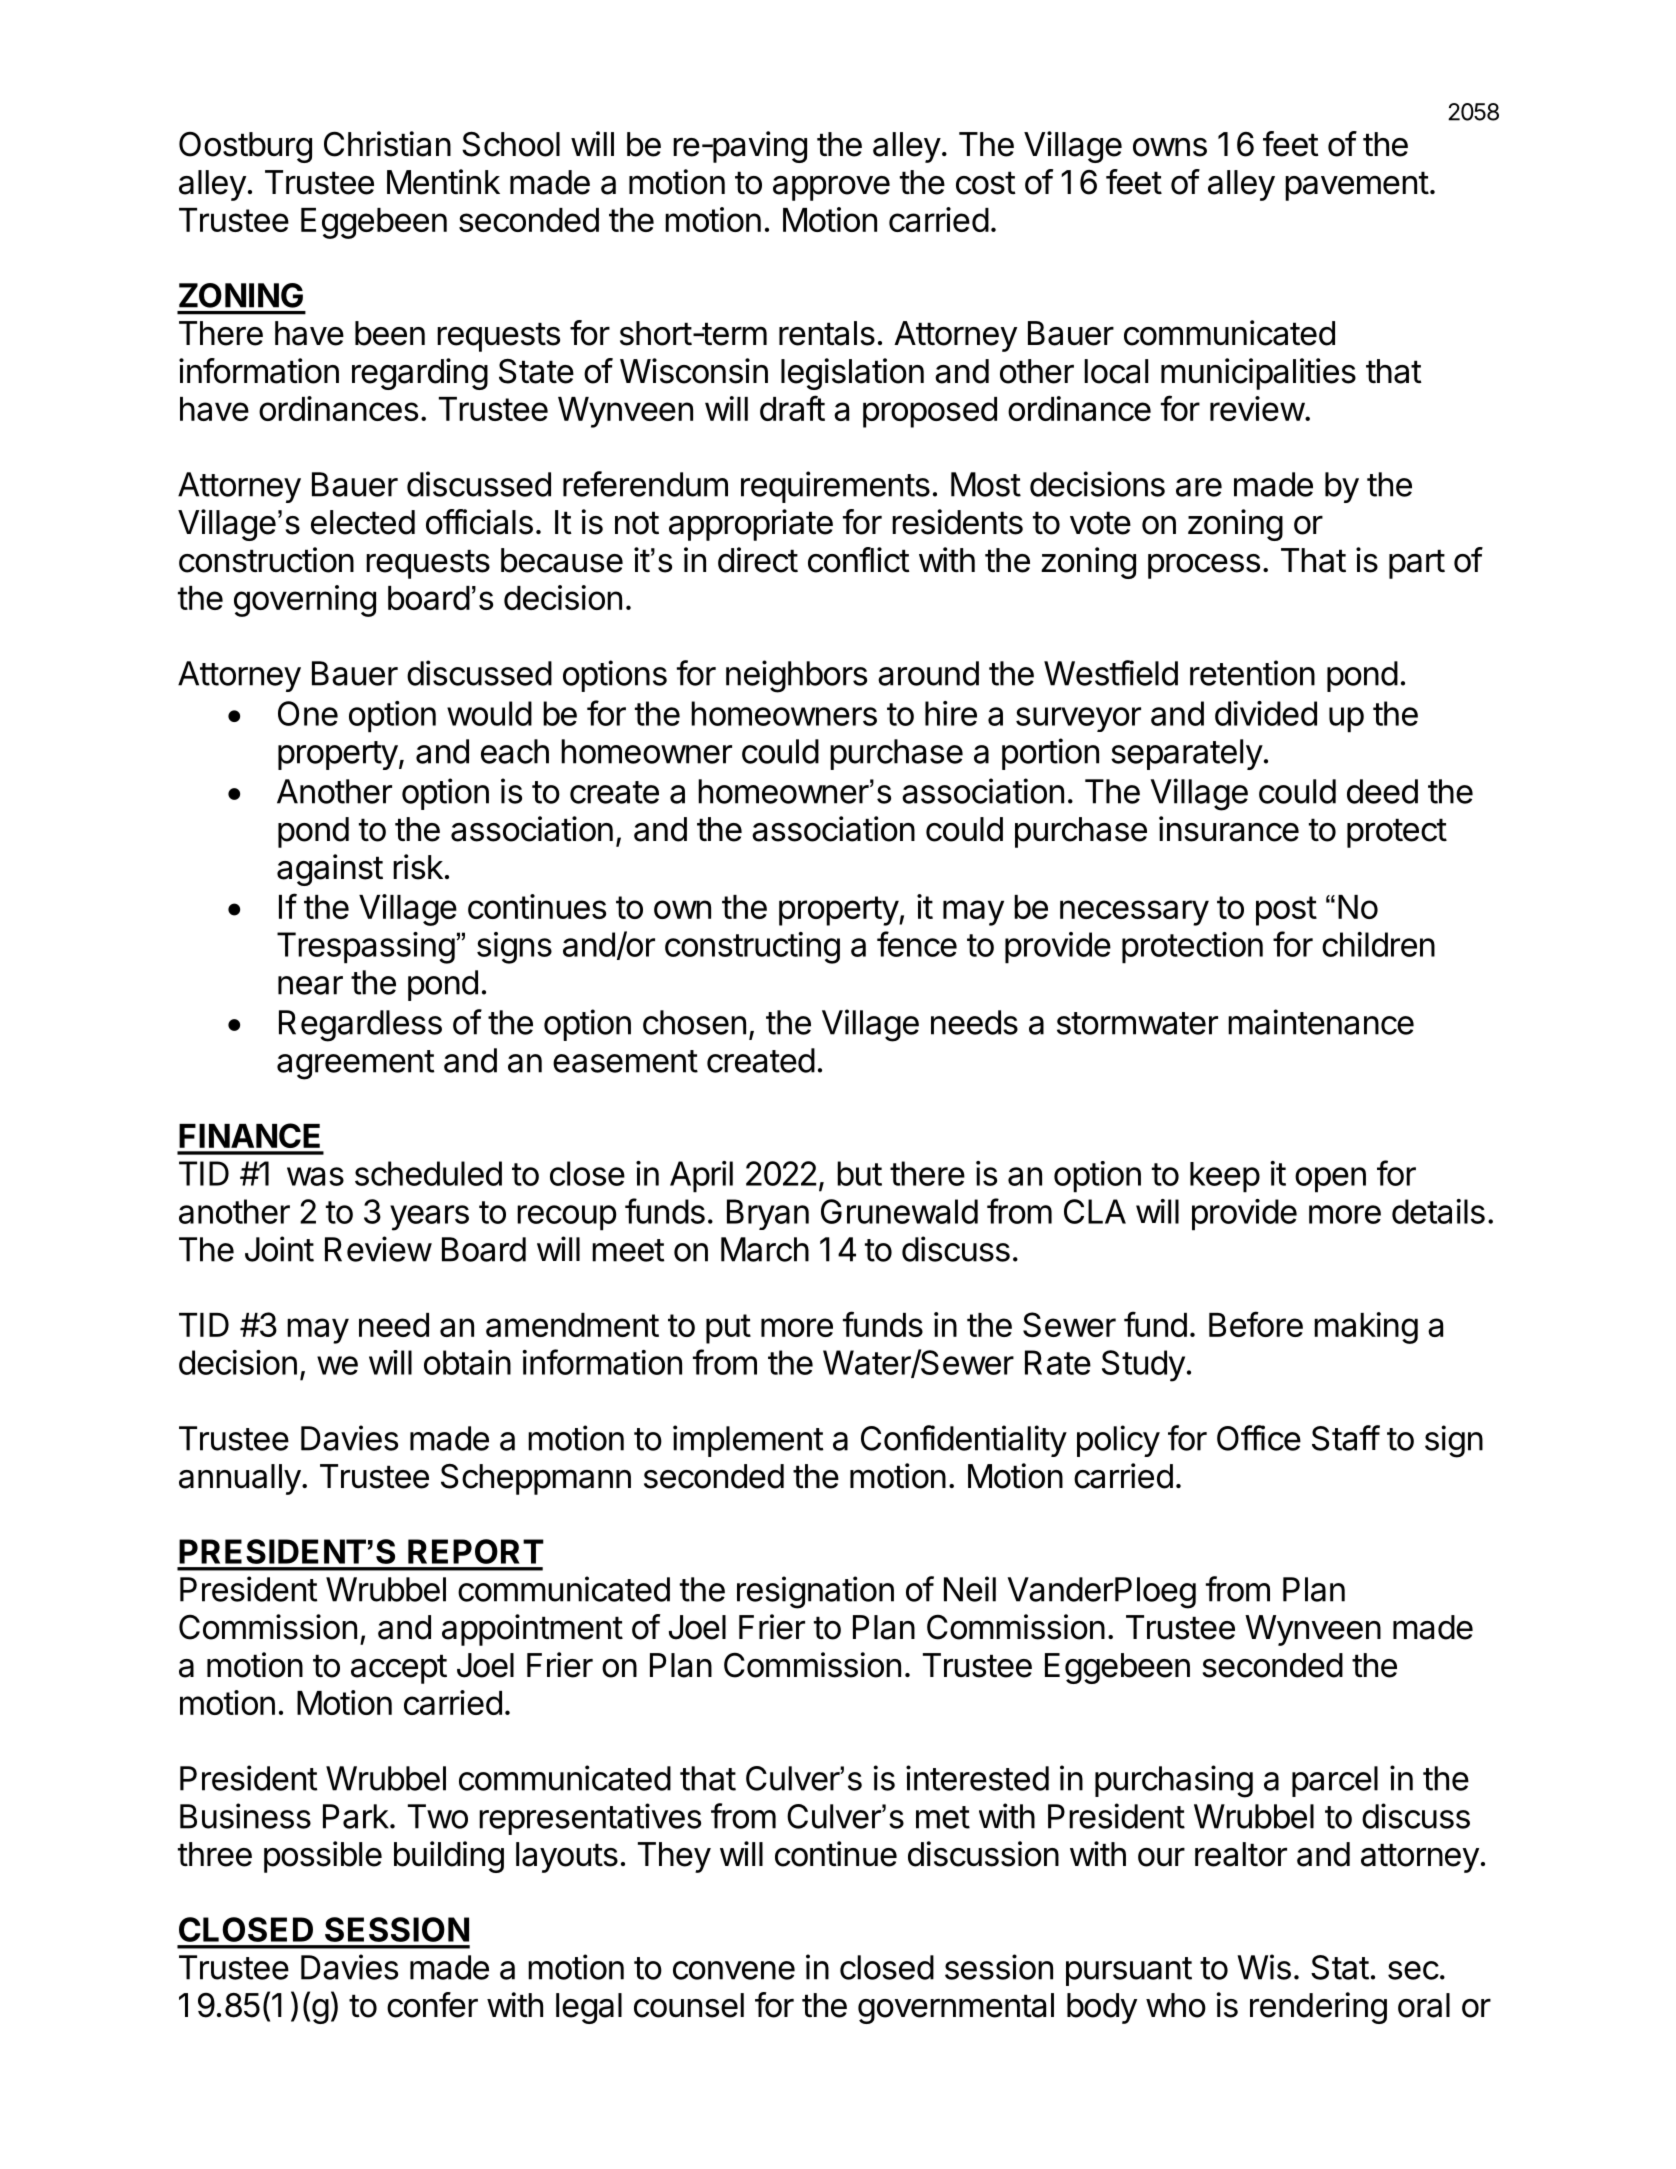 This screenshot has height=2169, width=1676. Describe the element at coordinates (748, 1441) in the screenshot. I see `implement` at that location.
